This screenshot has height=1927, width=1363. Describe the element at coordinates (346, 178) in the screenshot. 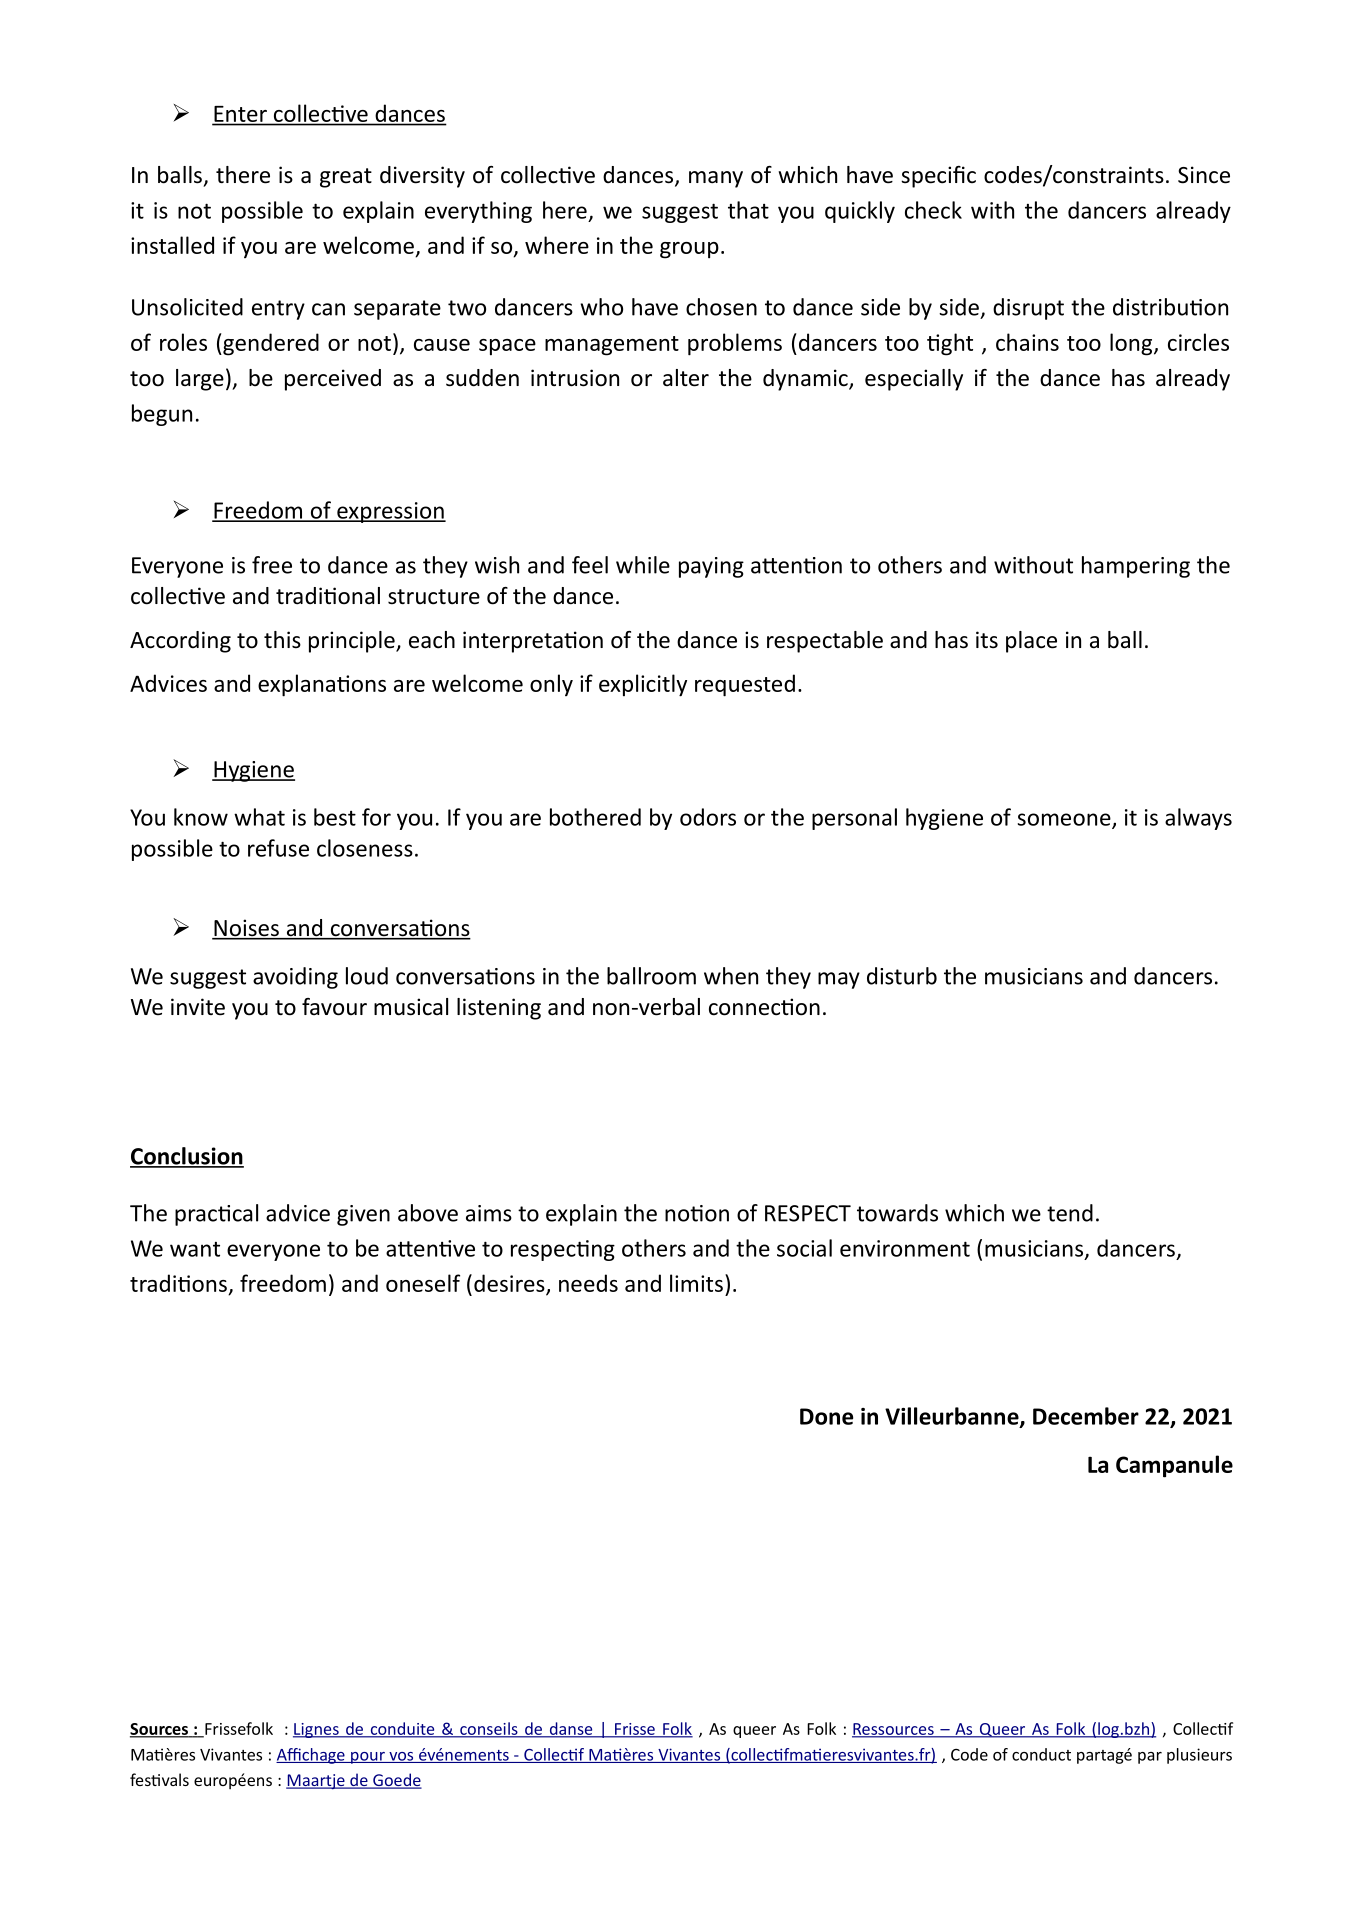

I see `great` at that location.
